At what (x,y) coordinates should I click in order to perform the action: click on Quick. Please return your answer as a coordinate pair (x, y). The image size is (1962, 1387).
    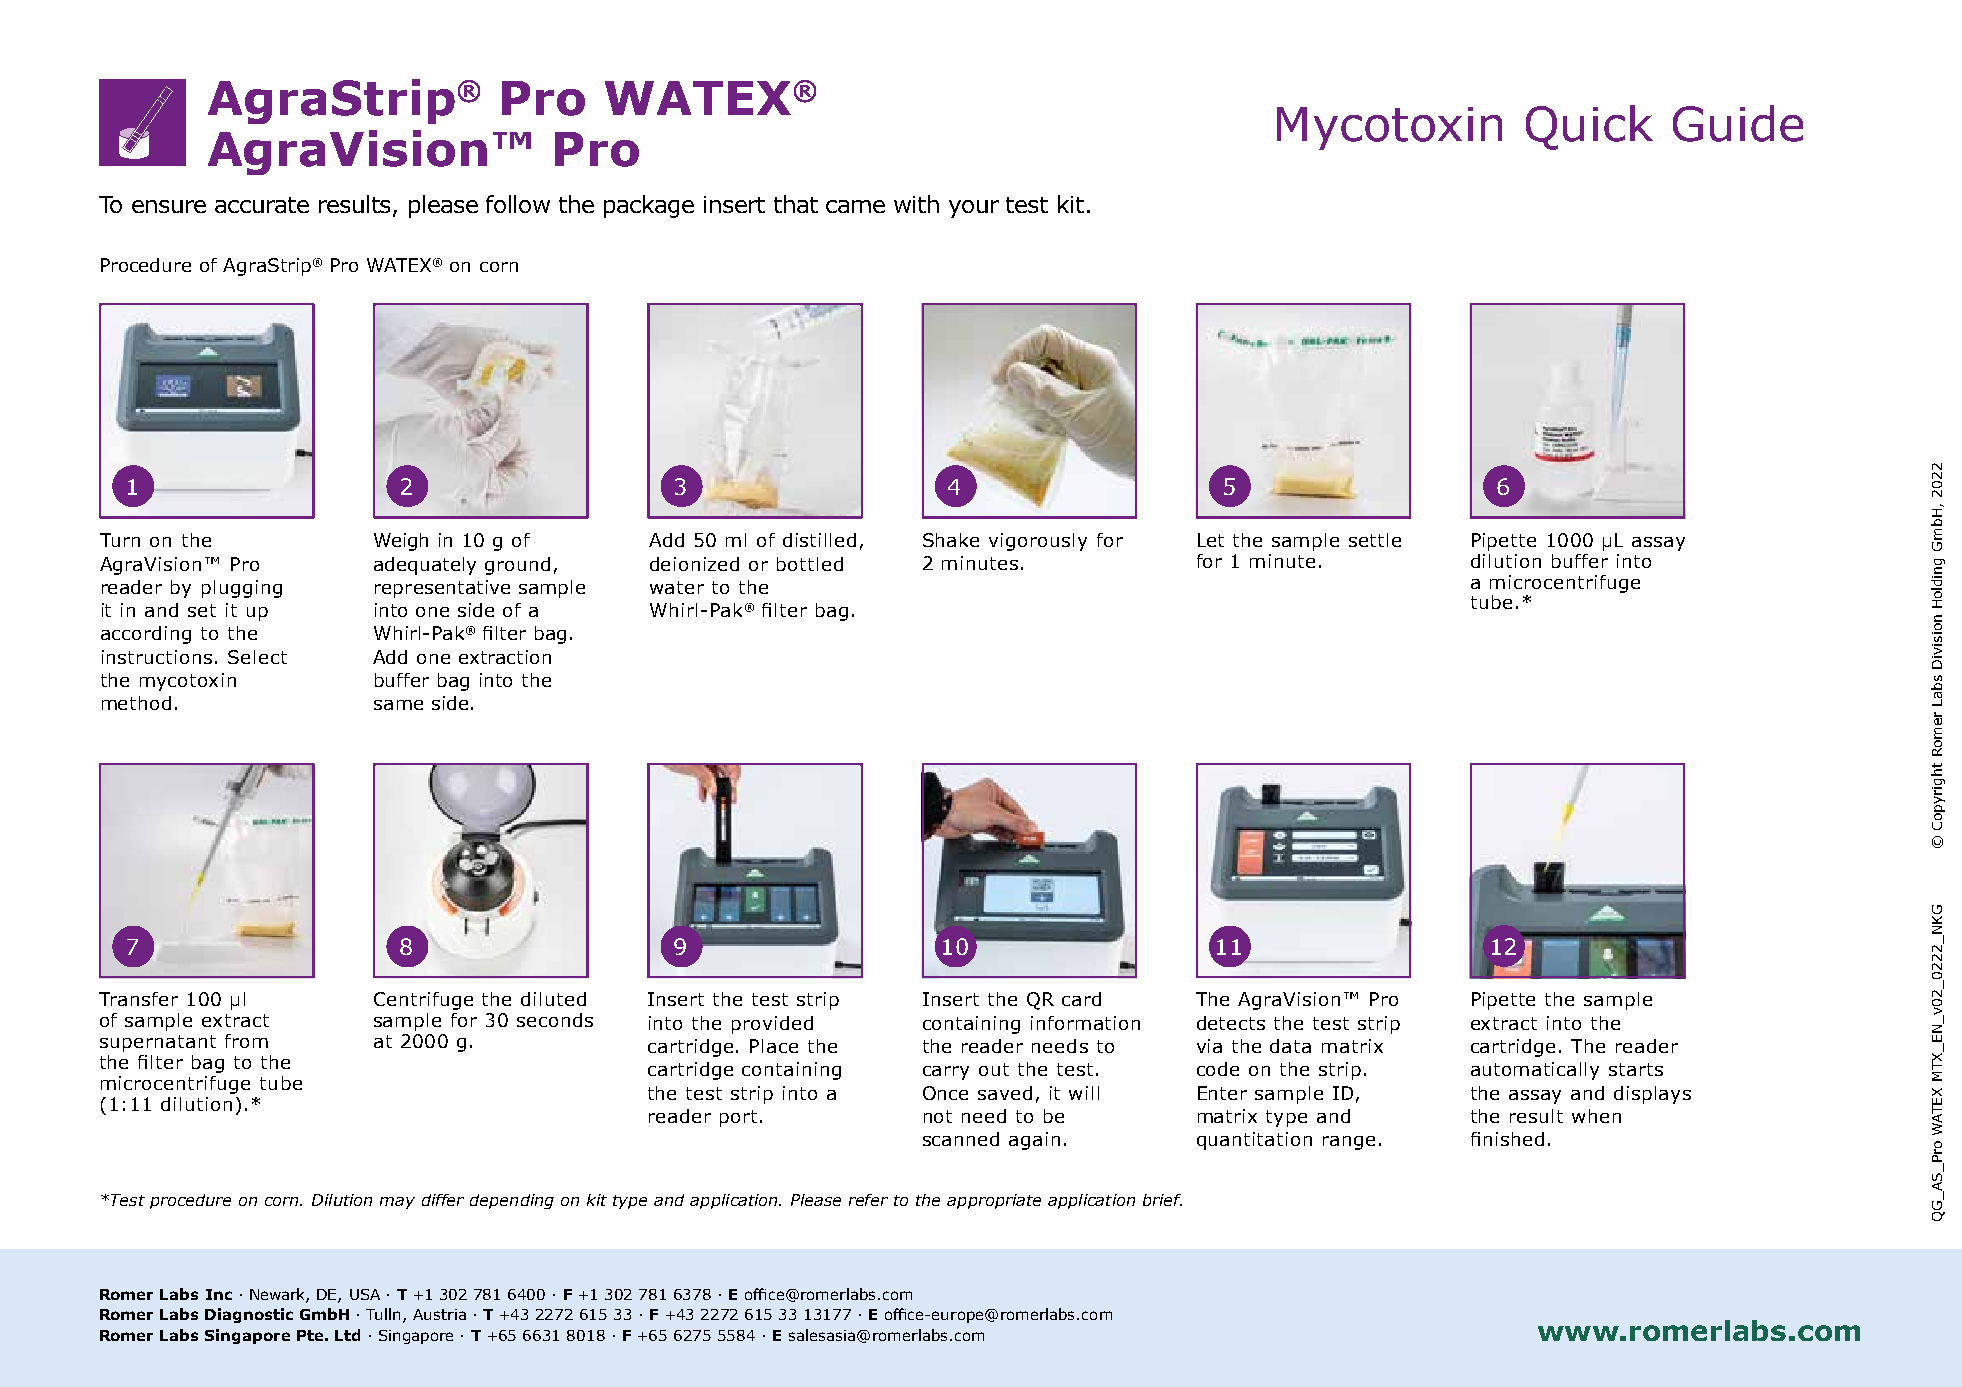
    Looking at the image, I should click on (1589, 127).
